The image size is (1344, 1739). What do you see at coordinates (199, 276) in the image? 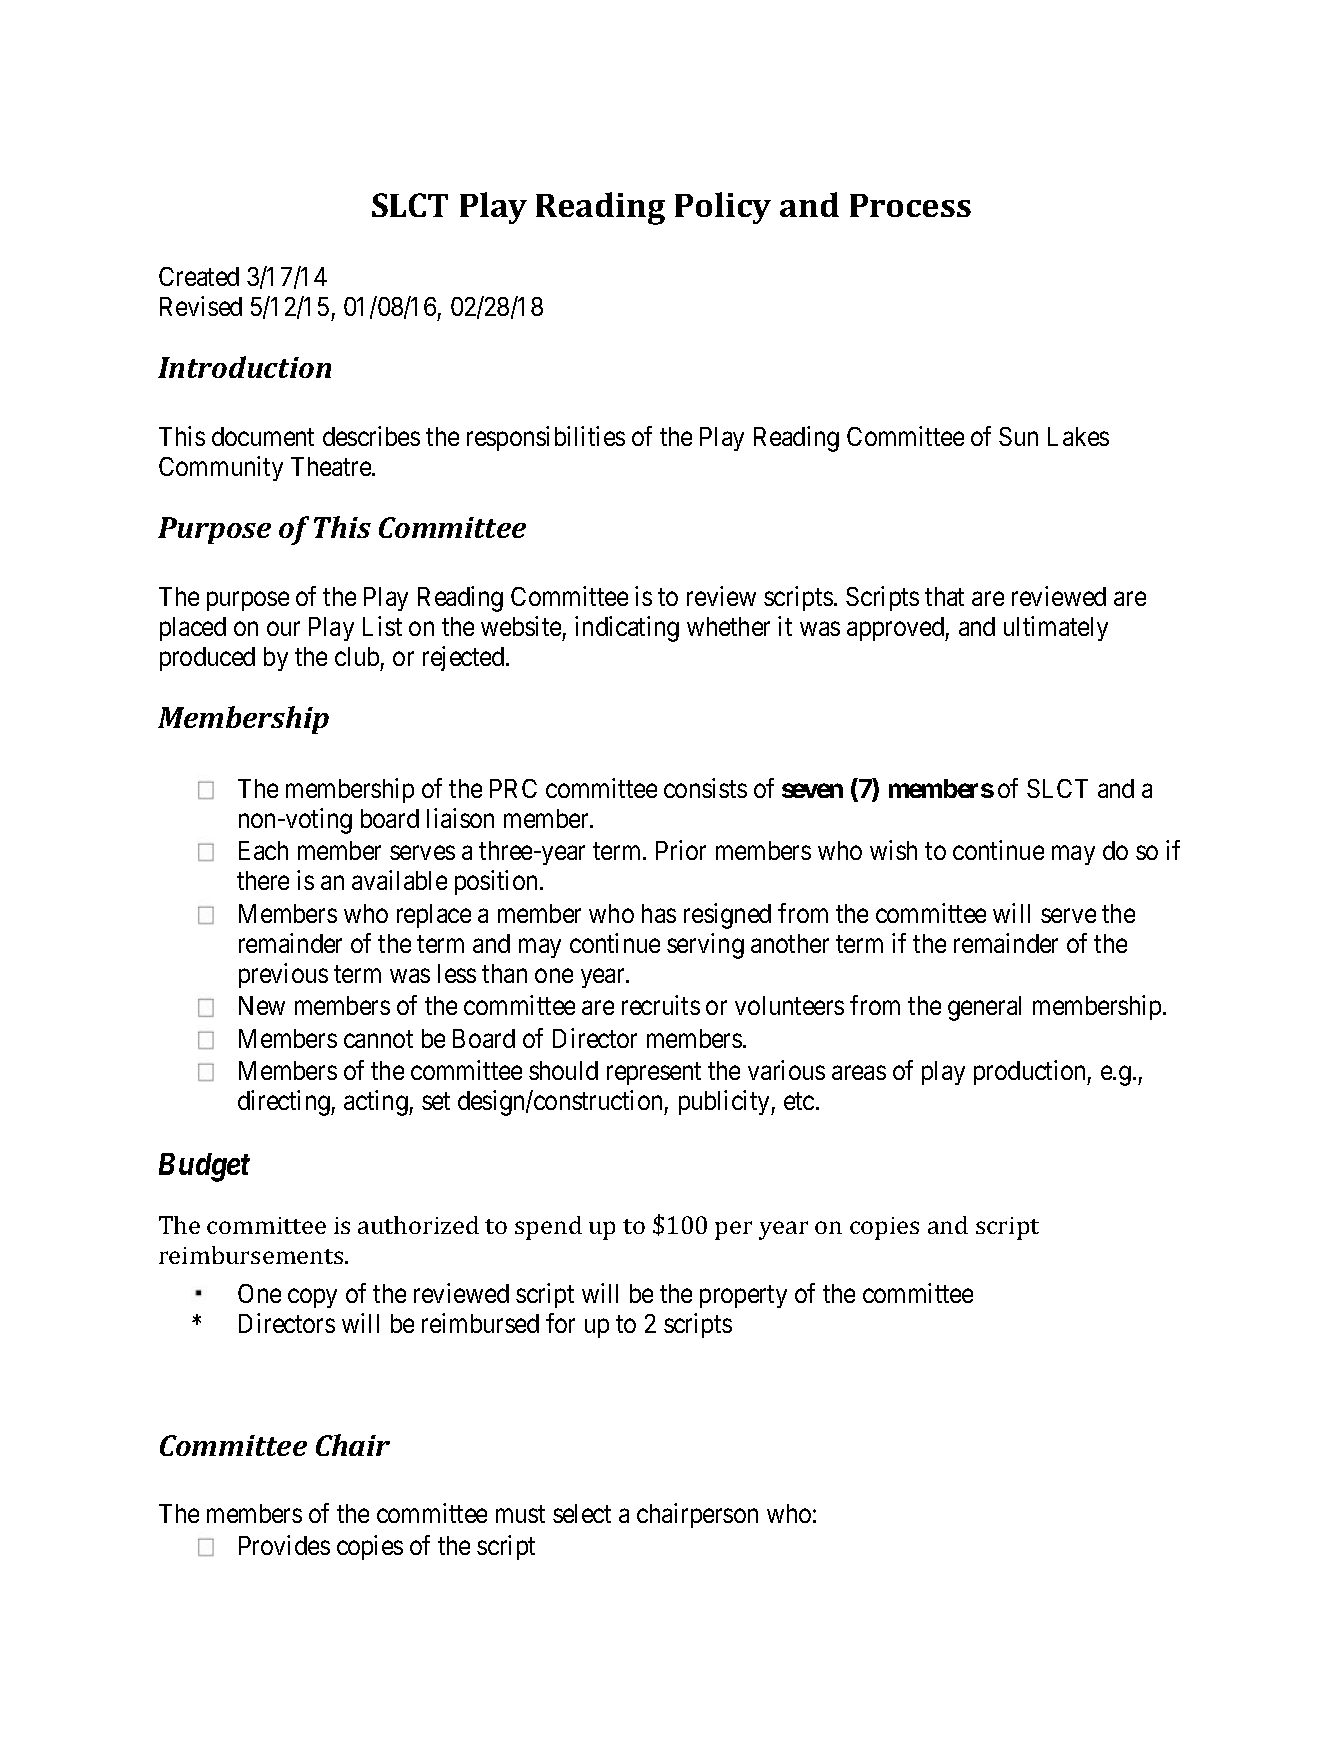
I see `Created` at bounding box center [199, 276].
